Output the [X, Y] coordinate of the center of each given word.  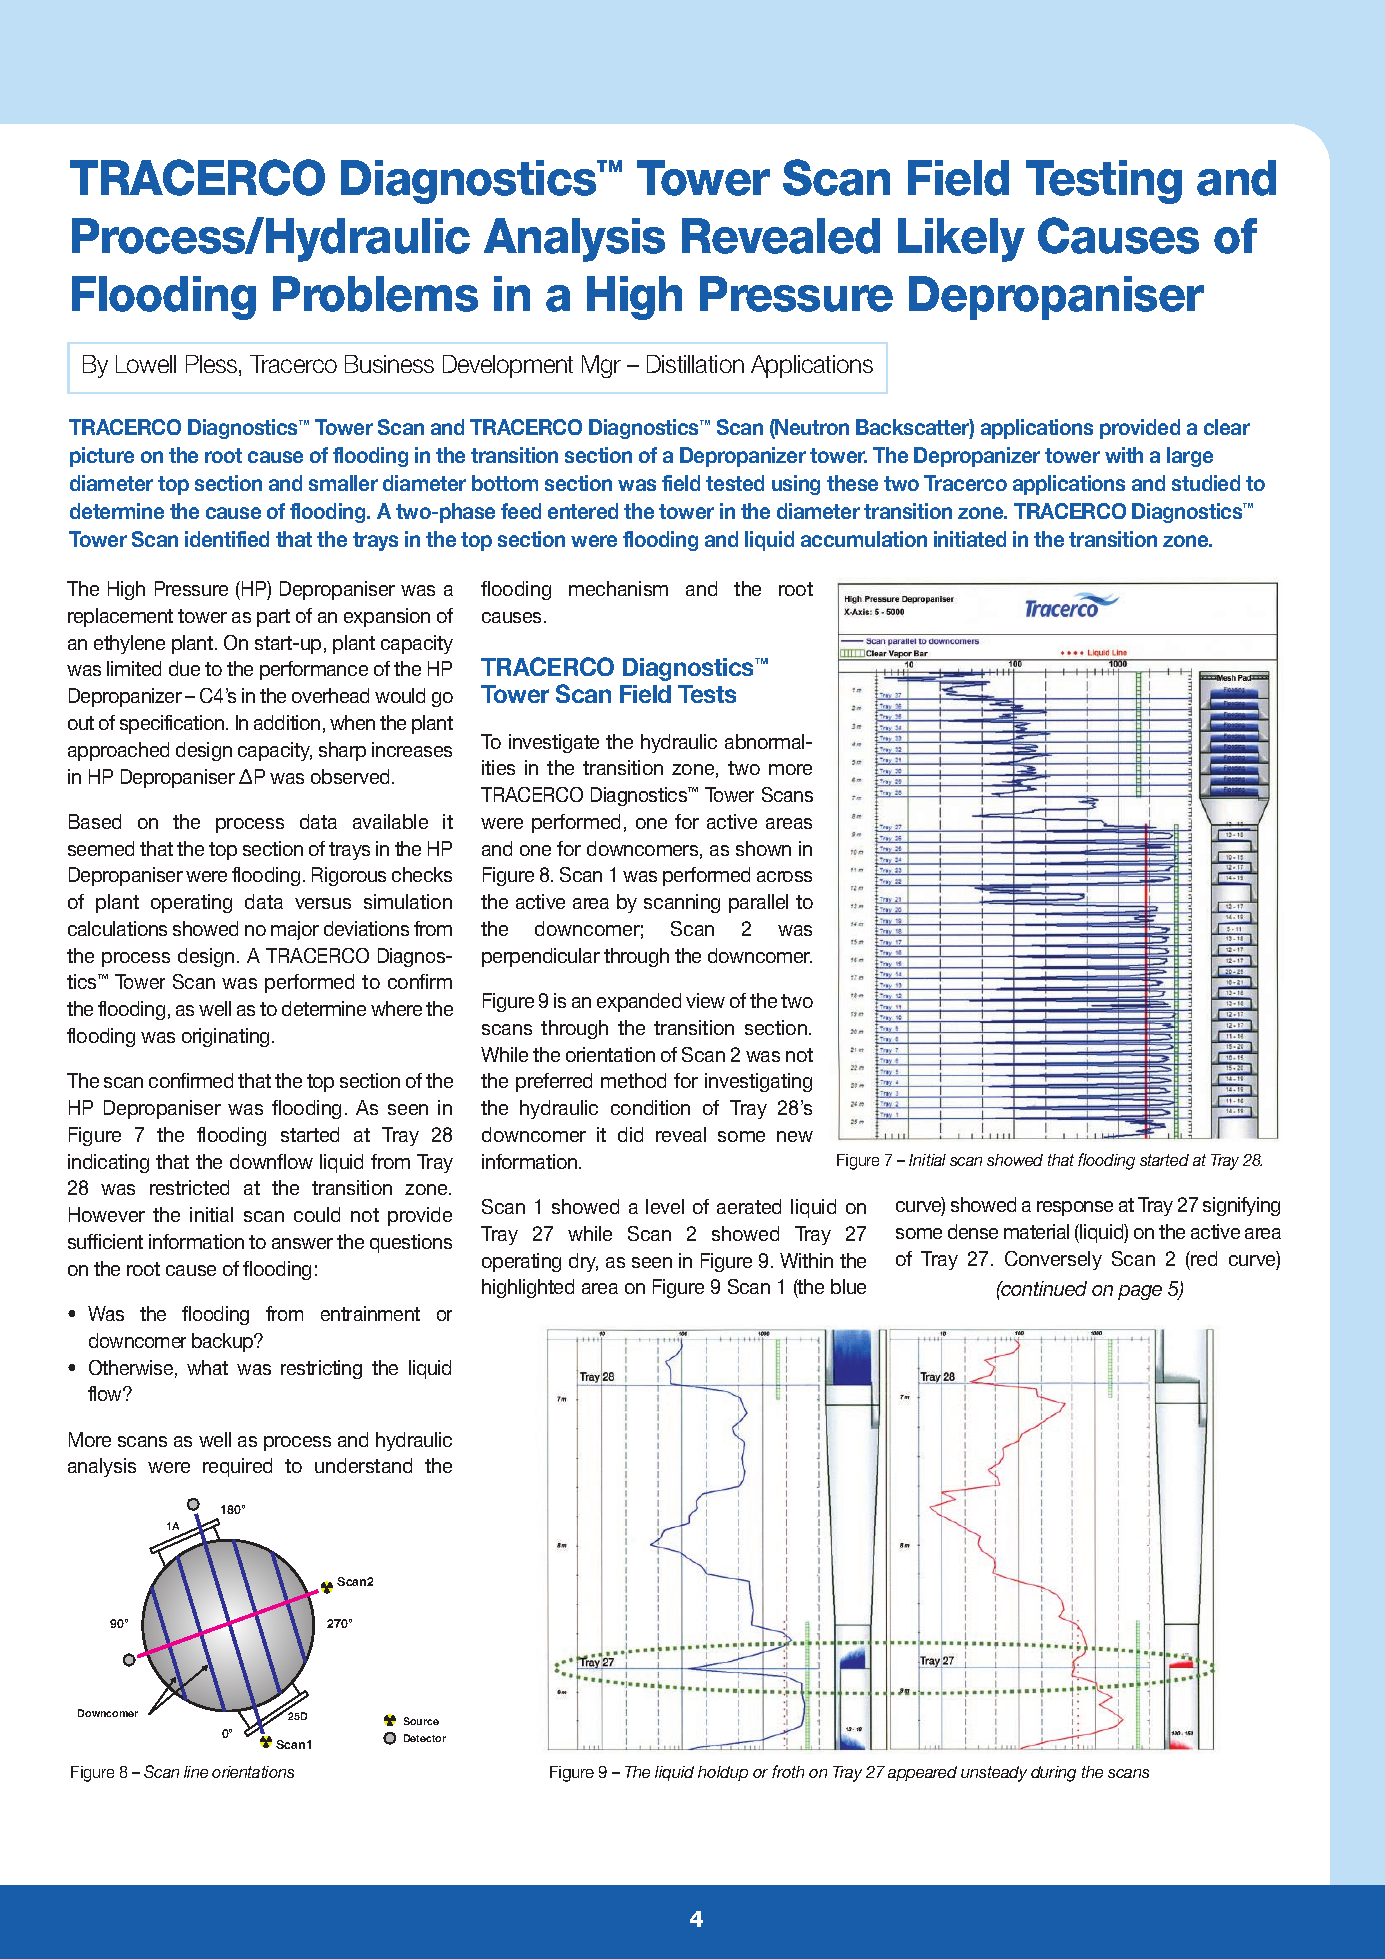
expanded [639, 1002]
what [207, 1367]
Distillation [695, 364]
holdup [723, 1773]
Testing [1104, 182]
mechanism [618, 588]
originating [225, 1037]
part [273, 618]
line [196, 1772]
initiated [970, 539]
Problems [375, 294]
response [1075, 1208]
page [1140, 1292]
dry [583, 1262]
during [1053, 1774]
